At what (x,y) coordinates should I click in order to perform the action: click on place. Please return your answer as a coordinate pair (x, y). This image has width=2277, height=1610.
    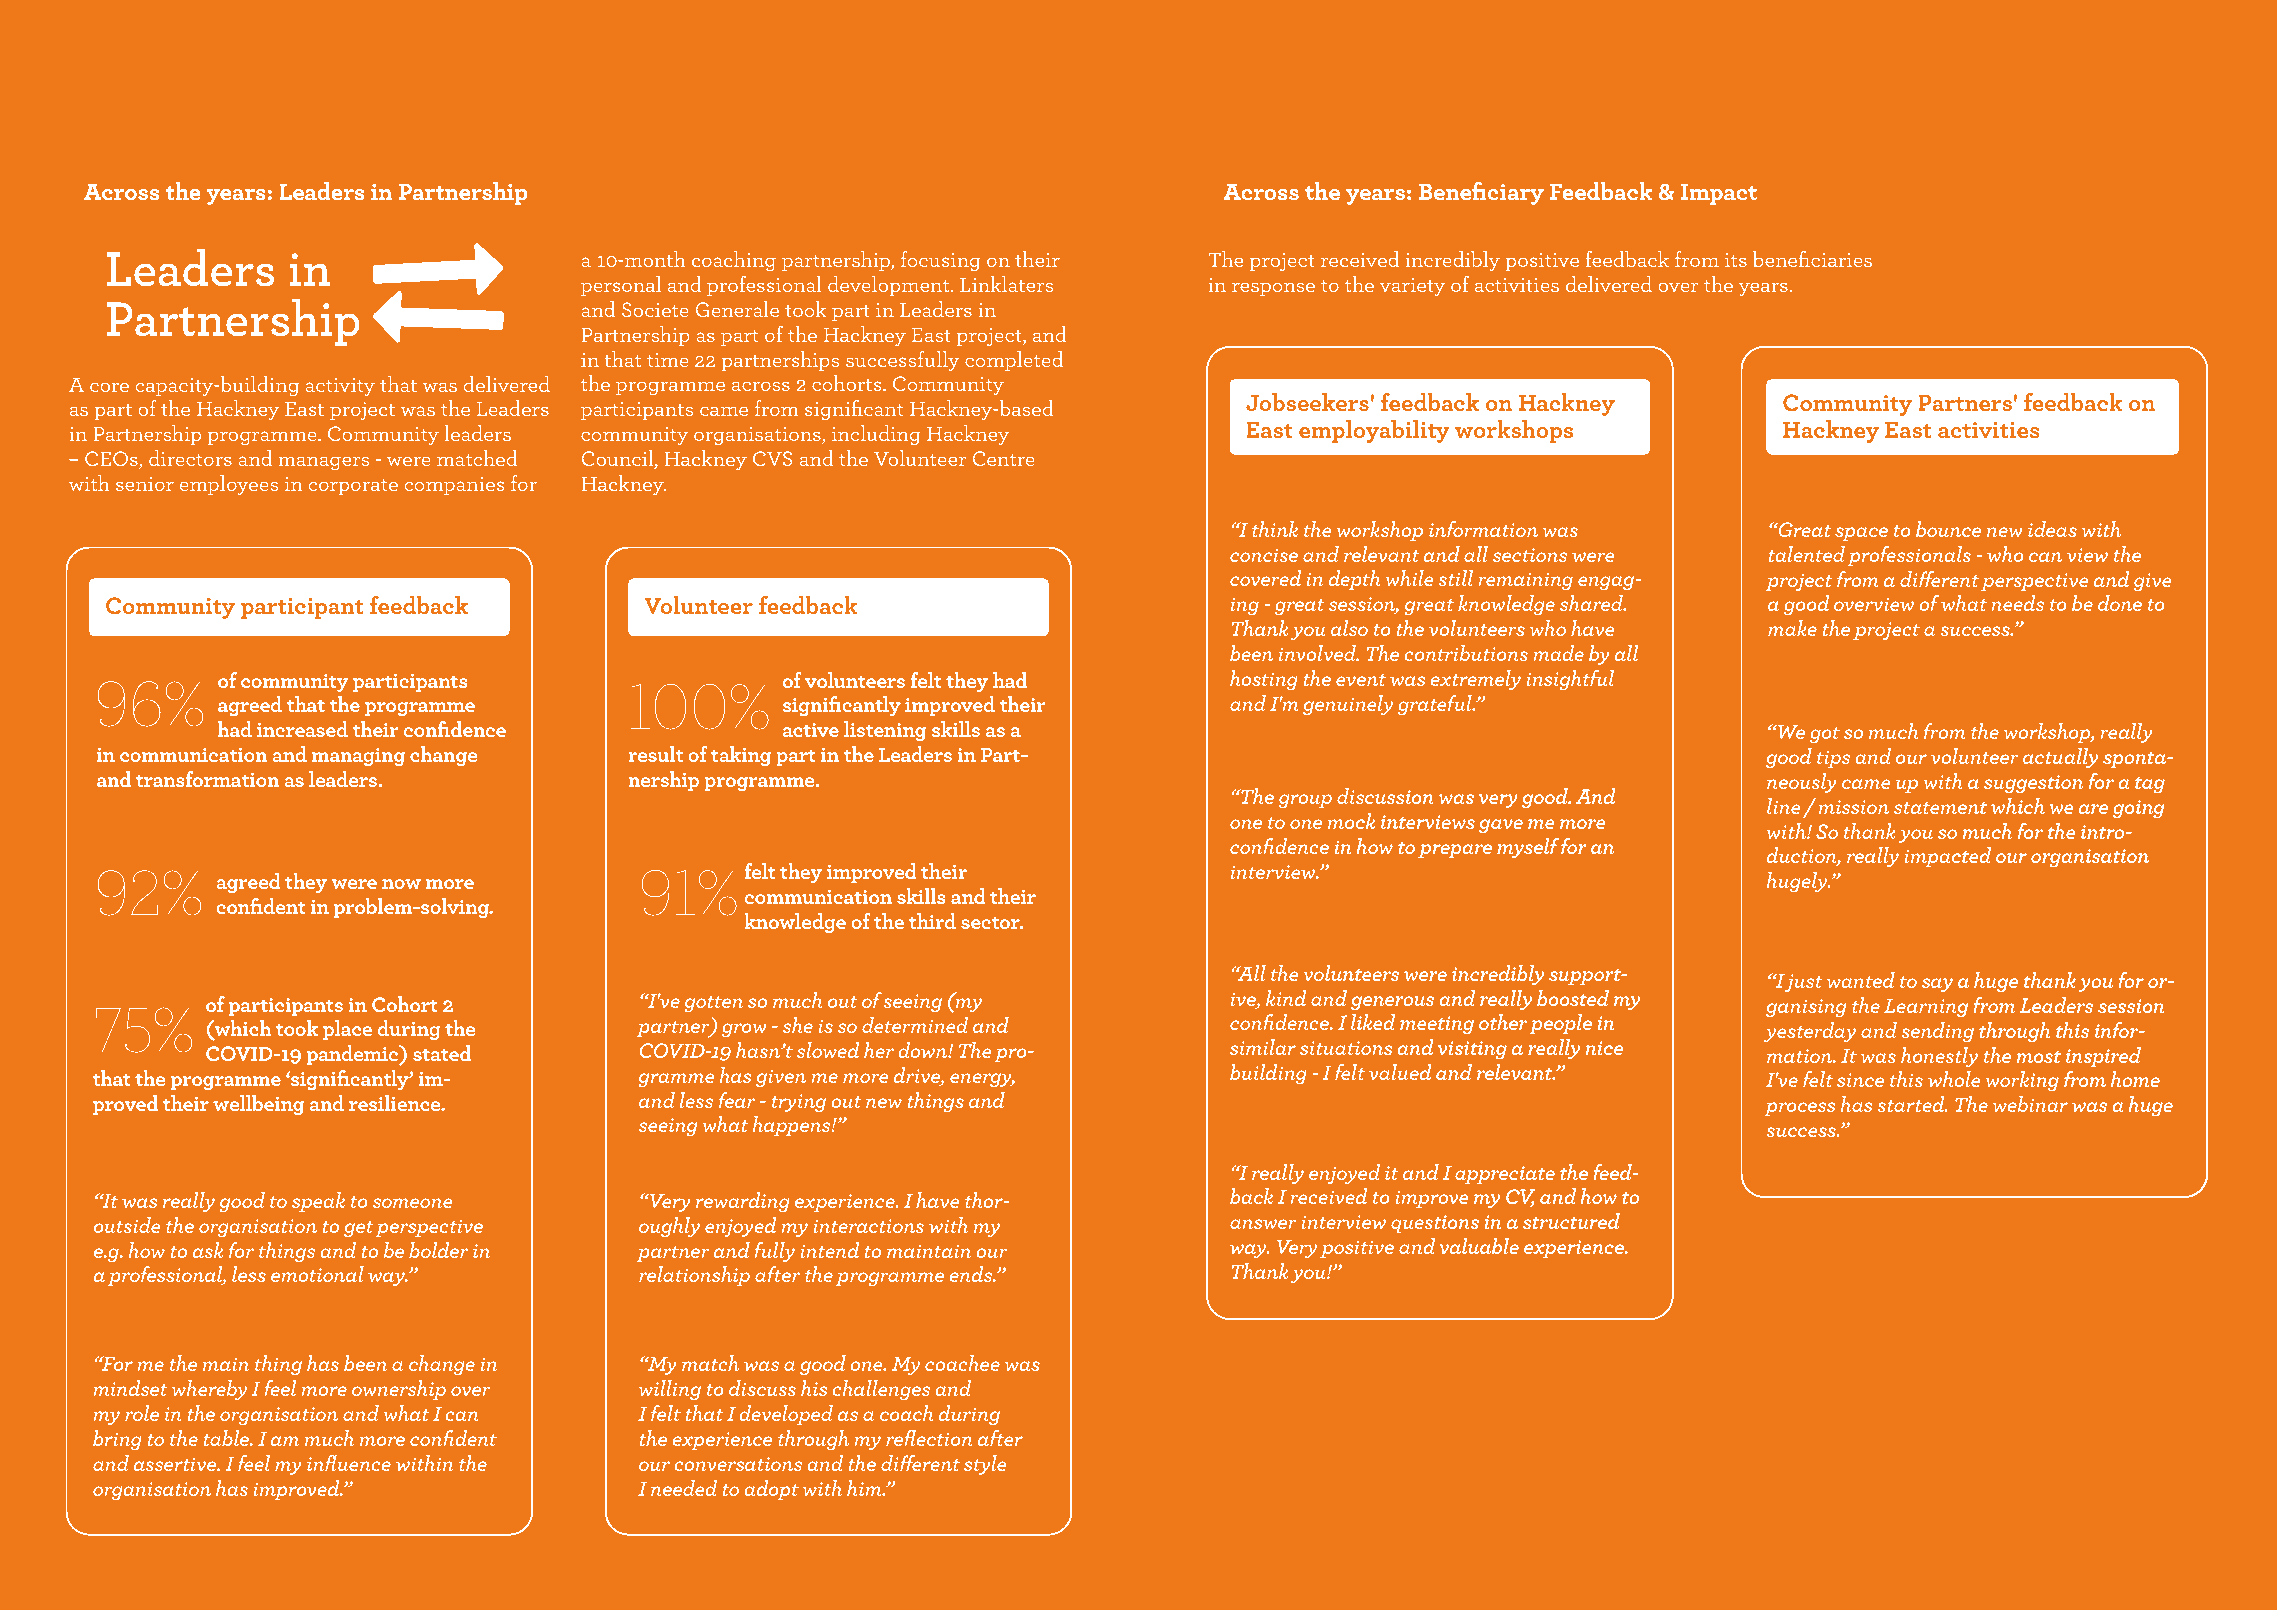
    Looking at the image, I should click on (347, 1030).
